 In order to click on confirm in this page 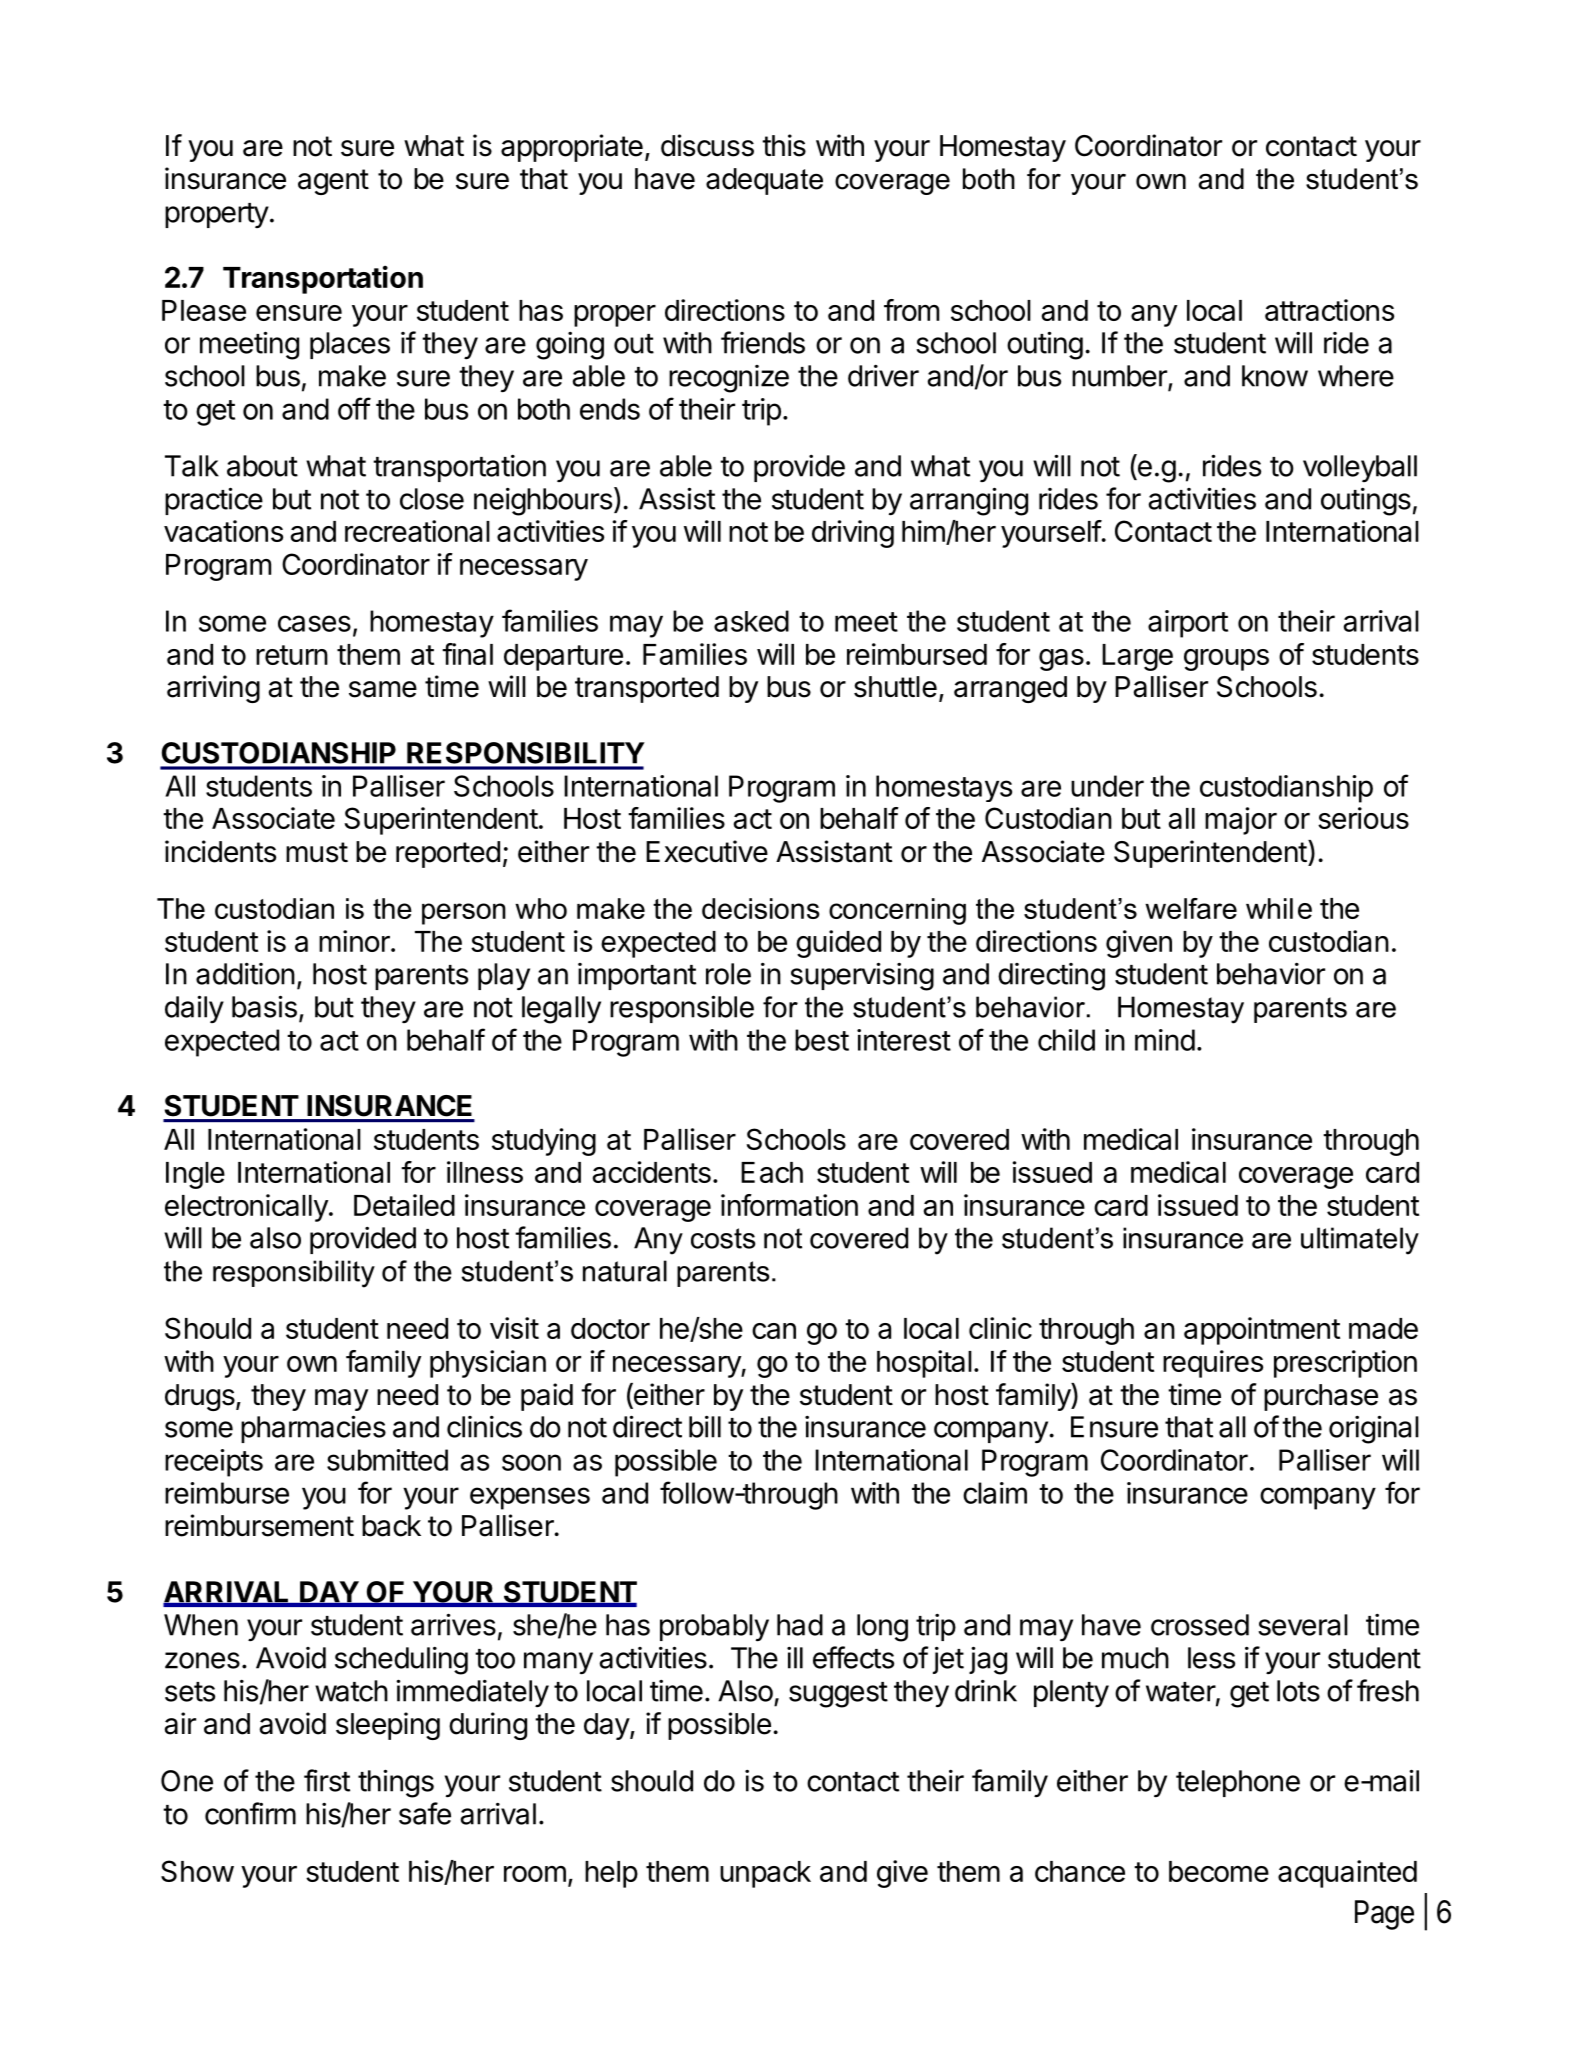, I will do `click(250, 1813)`.
